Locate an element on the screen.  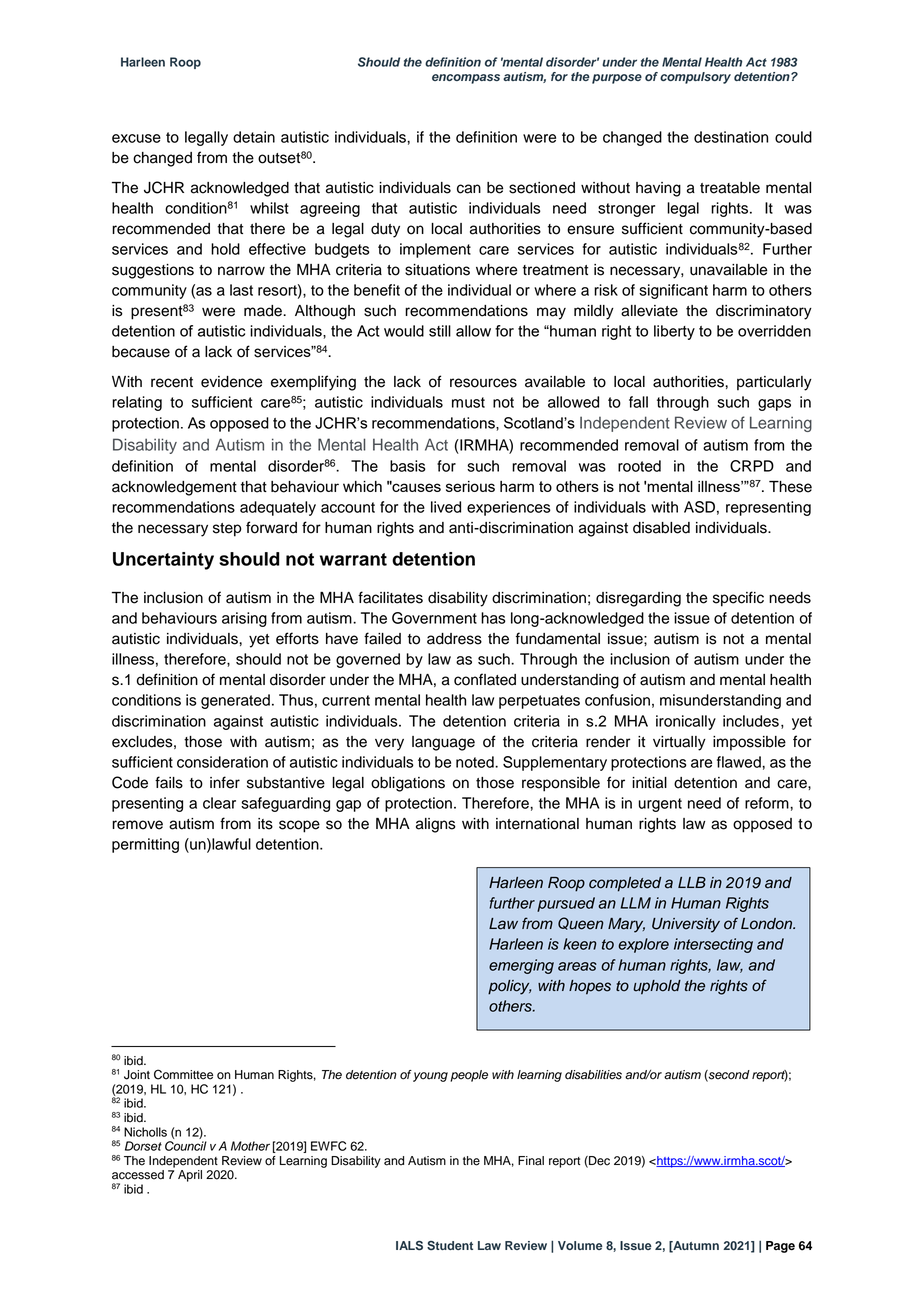
encompass is located at coordinates (466, 79).
